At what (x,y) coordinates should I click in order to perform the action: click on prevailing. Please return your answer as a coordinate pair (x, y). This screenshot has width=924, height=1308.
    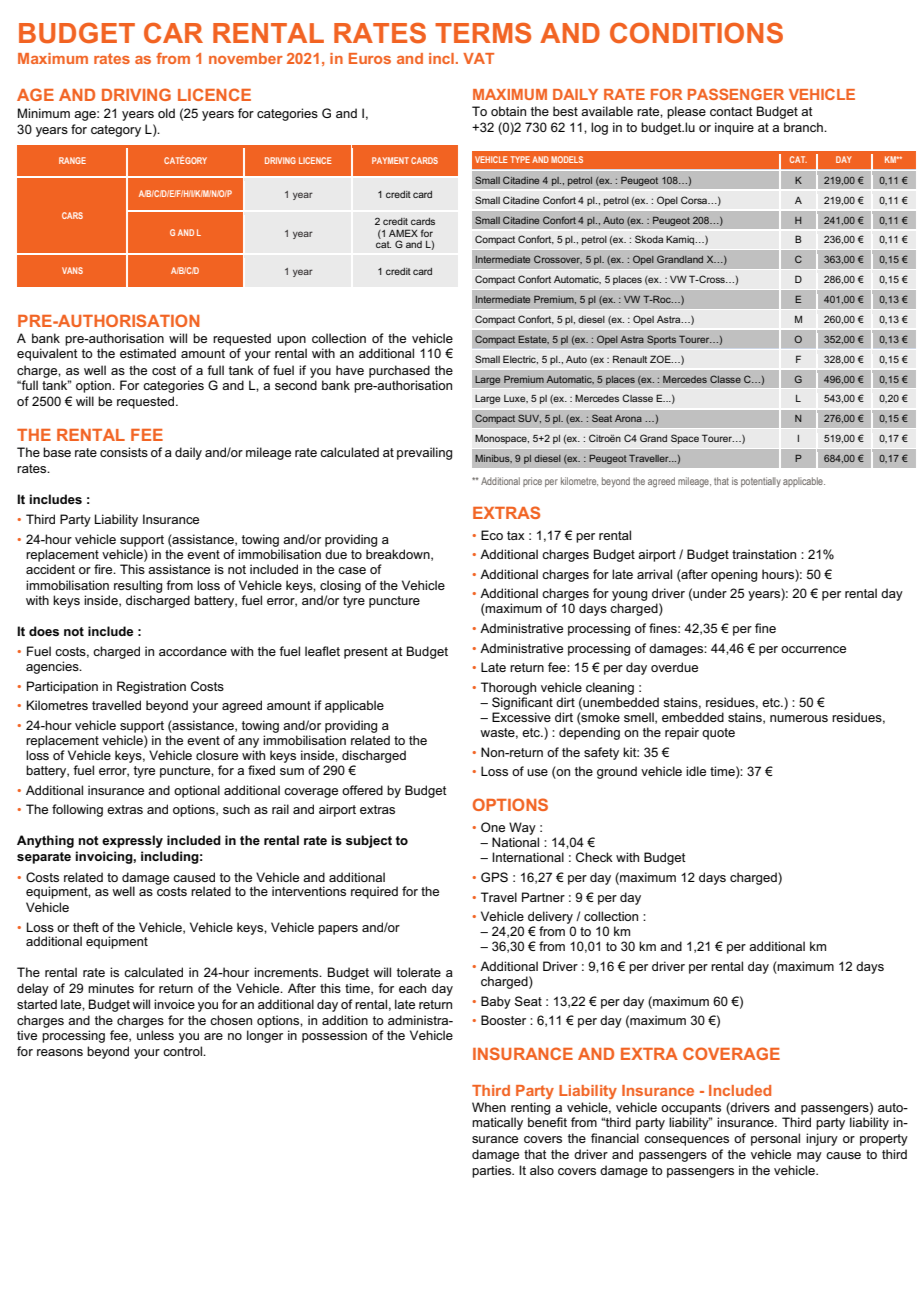
    Looking at the image, I should click on (424, 453).
